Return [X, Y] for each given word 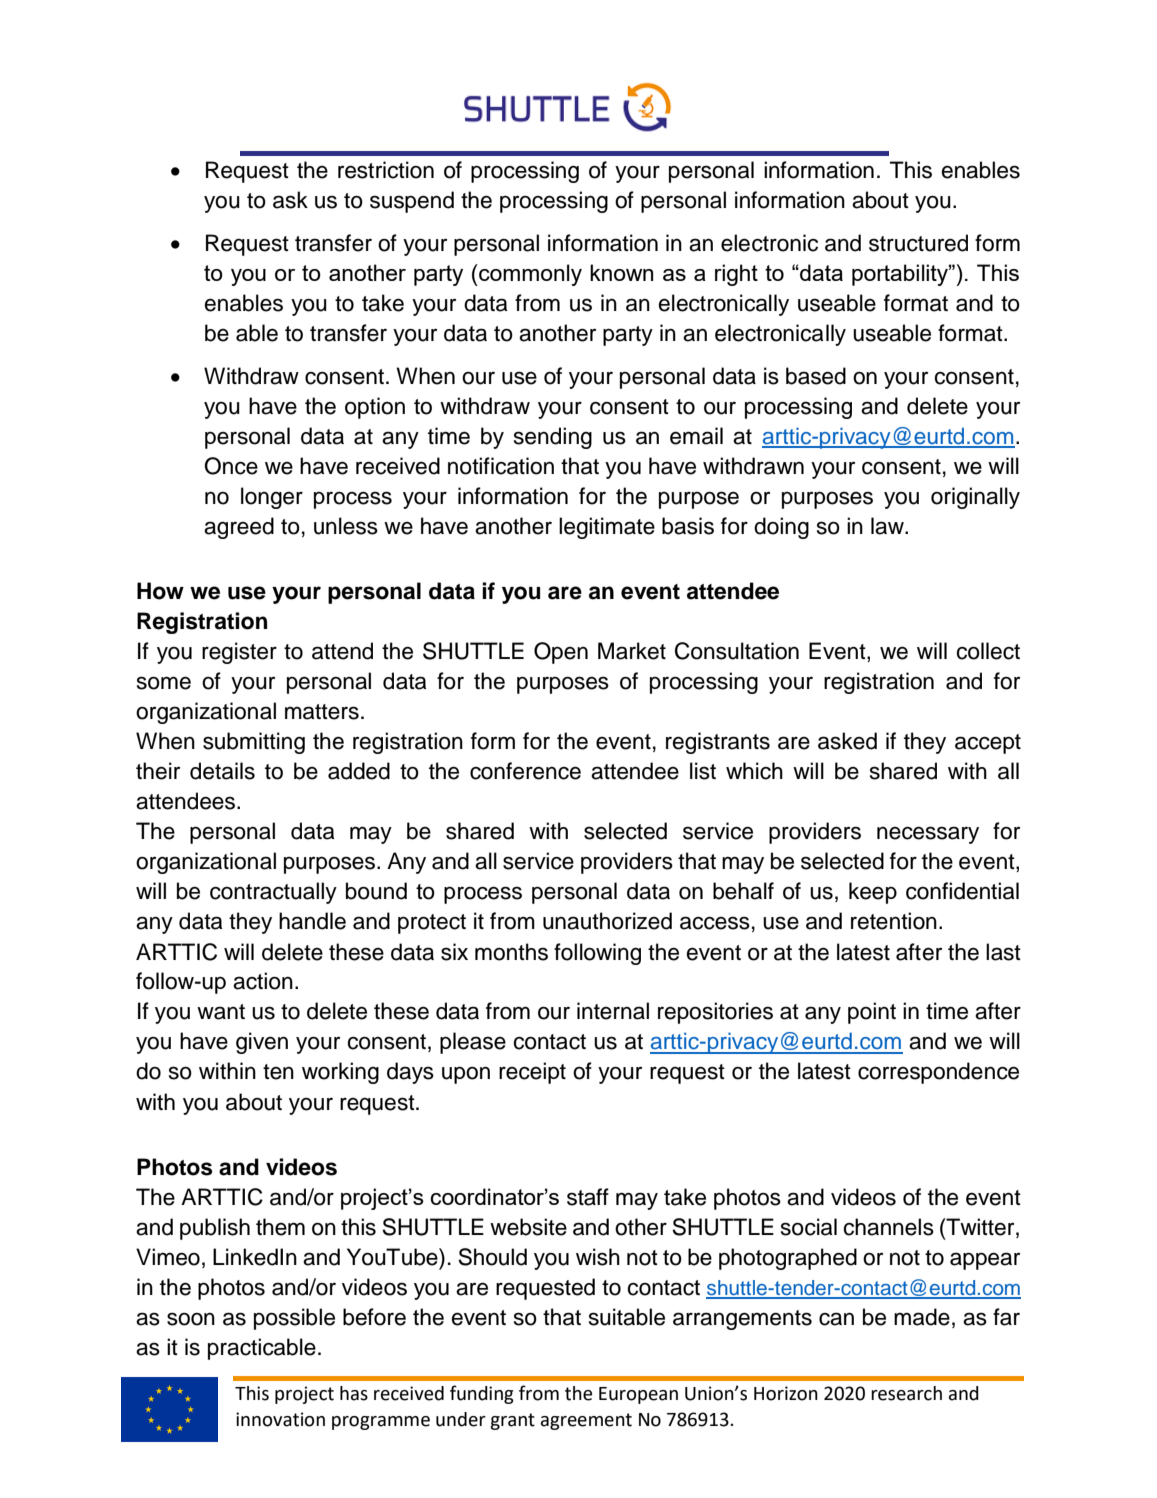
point [872, 1013]
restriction [386, 170]
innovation [280, 1419]
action [263, 981]
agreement [586, 1421]
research [906, 1393]
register [239, 653]
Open [561, 653]
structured [918, 243]
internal [613, 1011]
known [621, 272]
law [888, 526]
